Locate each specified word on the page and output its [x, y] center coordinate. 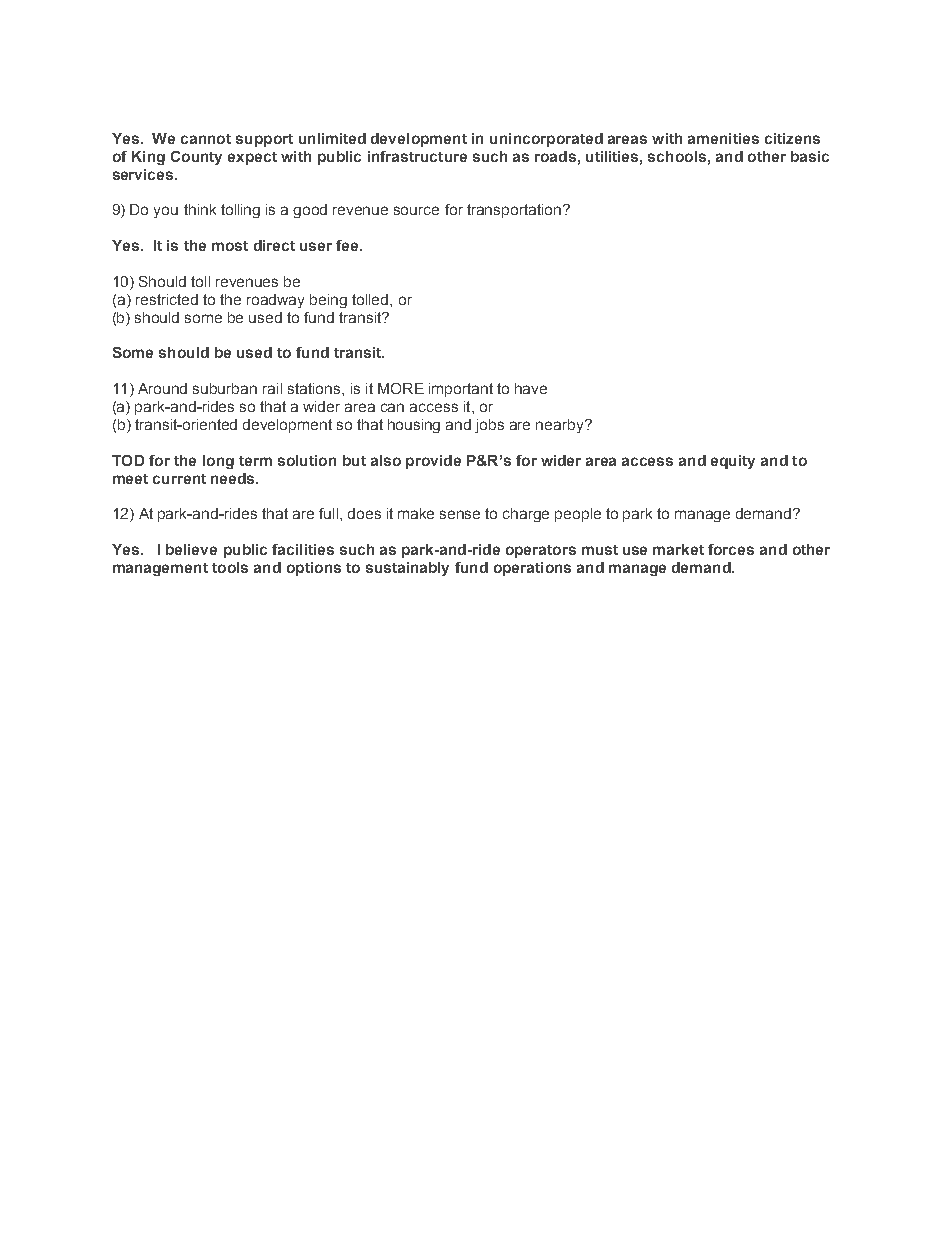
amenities [723, 138]
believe [191, 549]
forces [731, 549]
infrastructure [417, 156]
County [196, 158]
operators [541, 551]
